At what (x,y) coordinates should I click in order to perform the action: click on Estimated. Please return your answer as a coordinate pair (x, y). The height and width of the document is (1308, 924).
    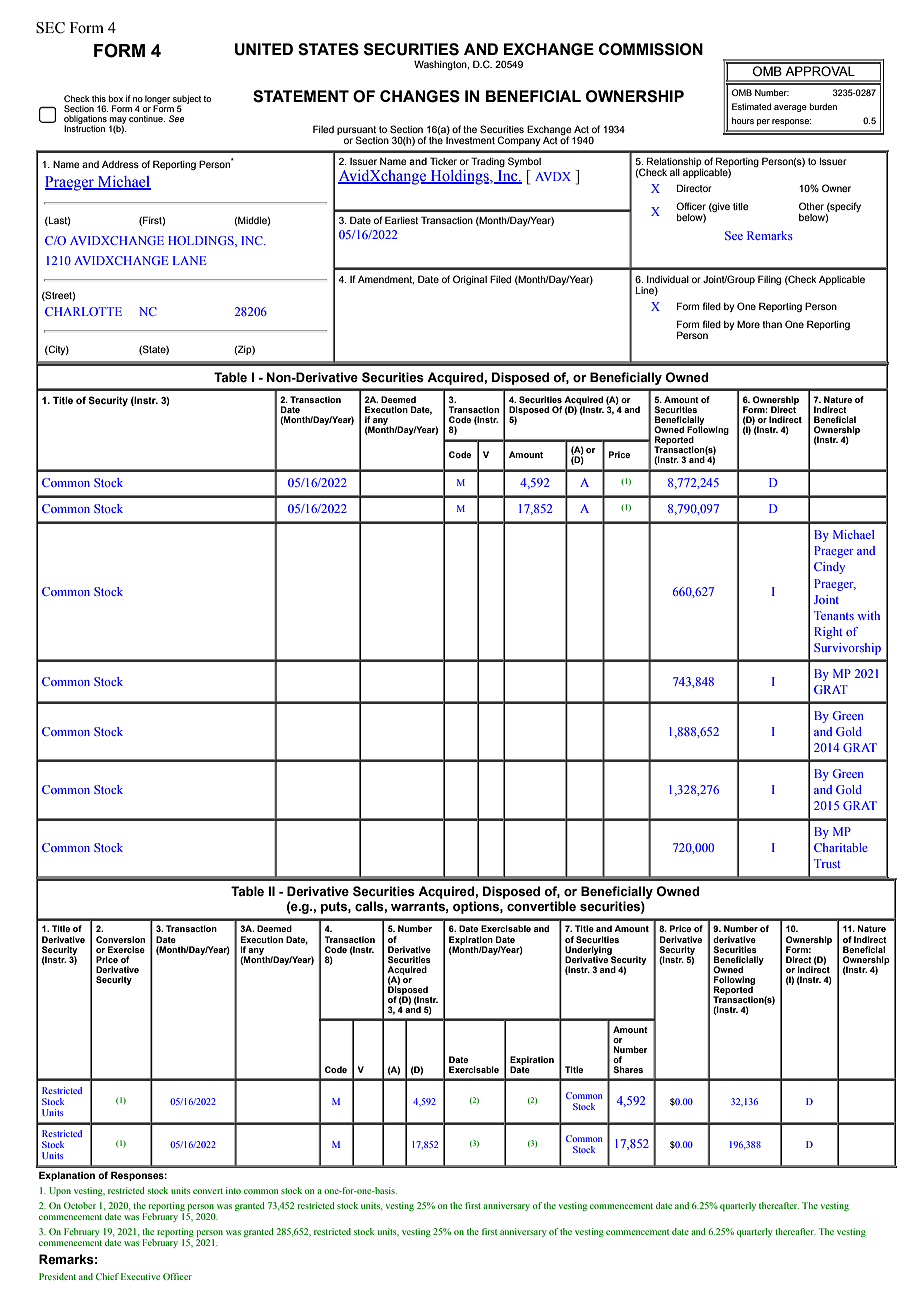
    Looking at the image, I should click on (751, 106).
